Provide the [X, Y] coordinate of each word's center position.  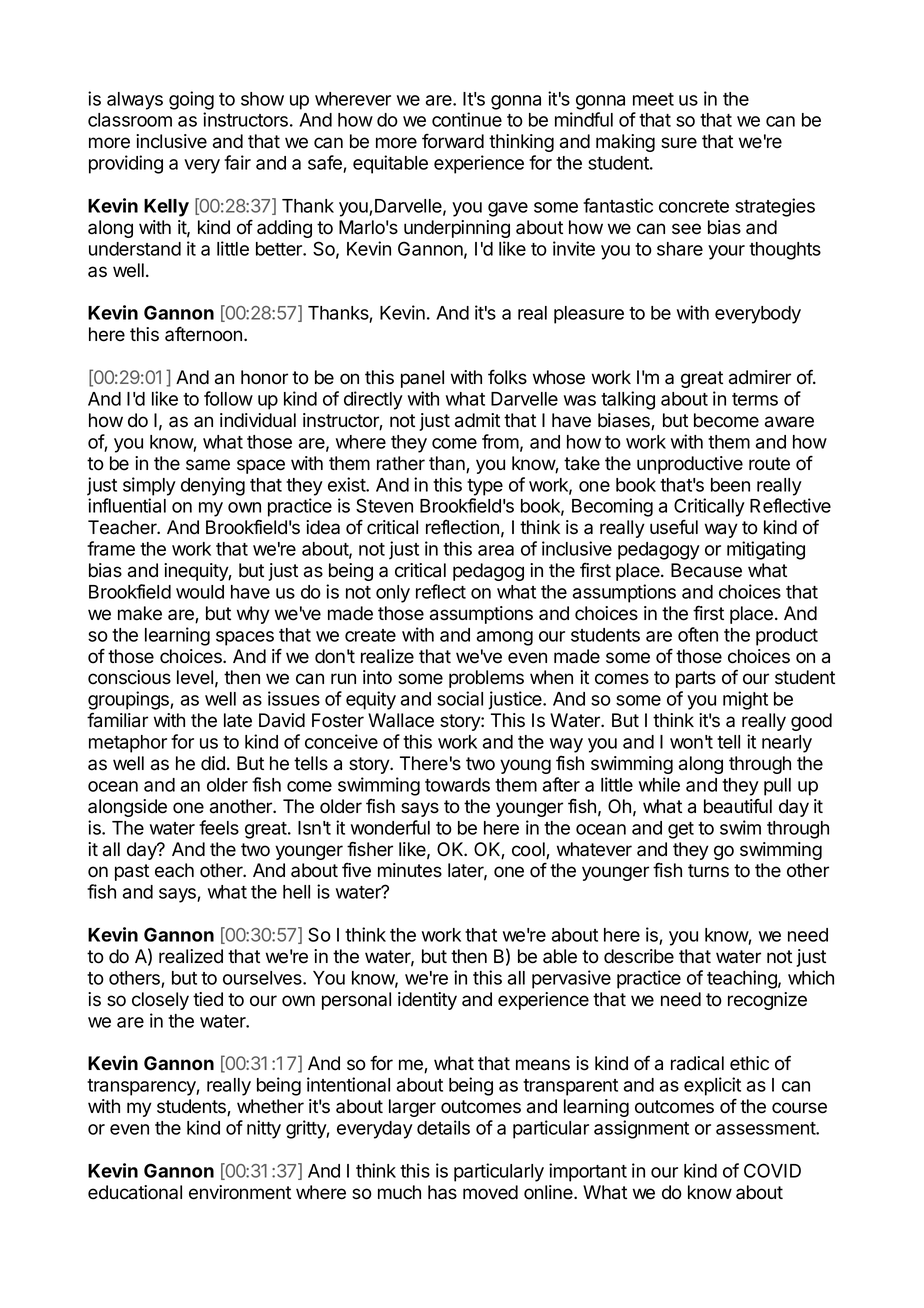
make [140, 613]
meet [653, 99]
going [191, 100]
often [698, 634]
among [505, 638]
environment [240, 1192]
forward [453, 141]
